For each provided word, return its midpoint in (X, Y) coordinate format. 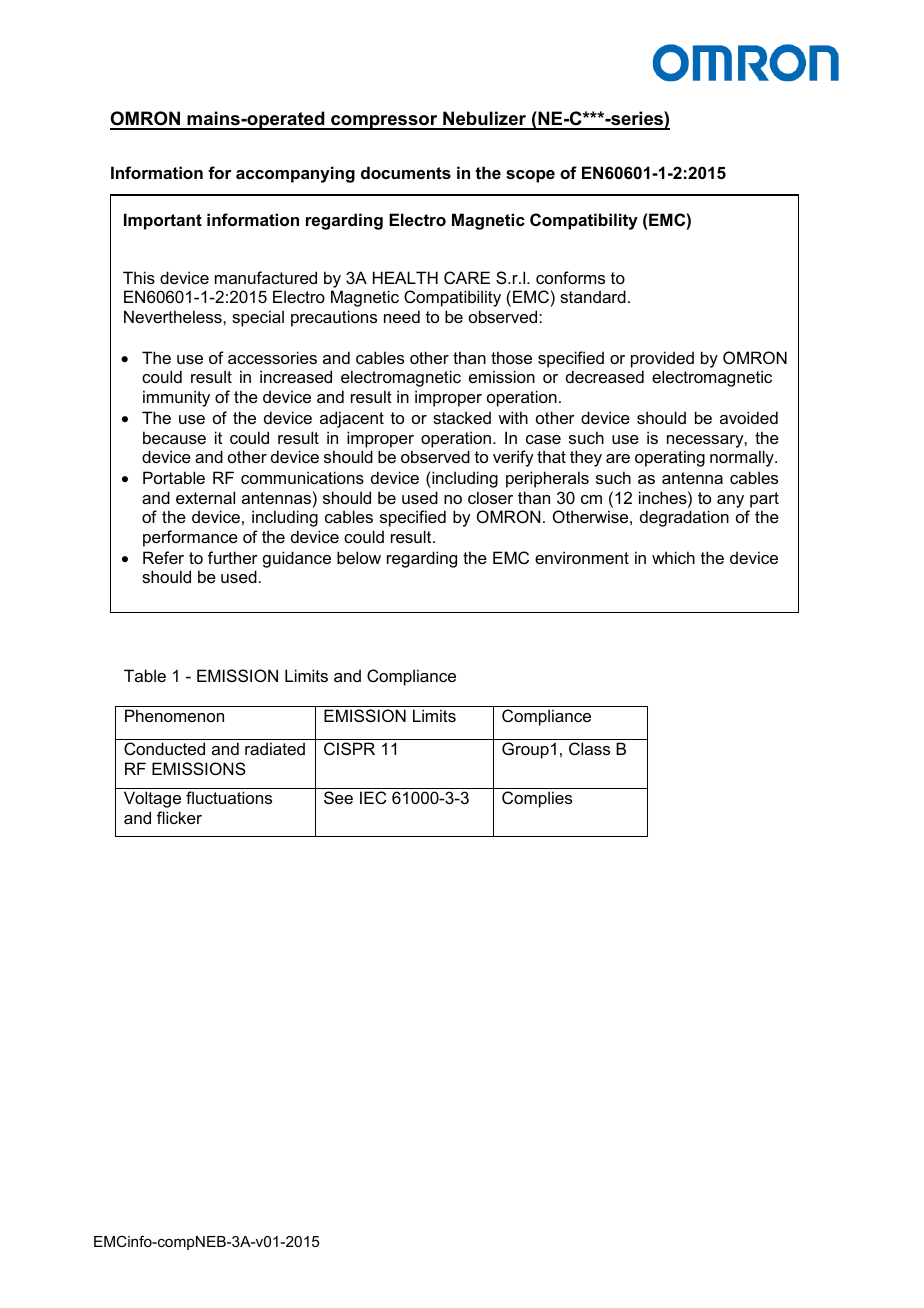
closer (490, 497)
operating (670, 458)
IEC (373, 797)
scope (530, 176)
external (205, 497)
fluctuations (229, 797)
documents (406, 172)
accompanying (295, 174)
